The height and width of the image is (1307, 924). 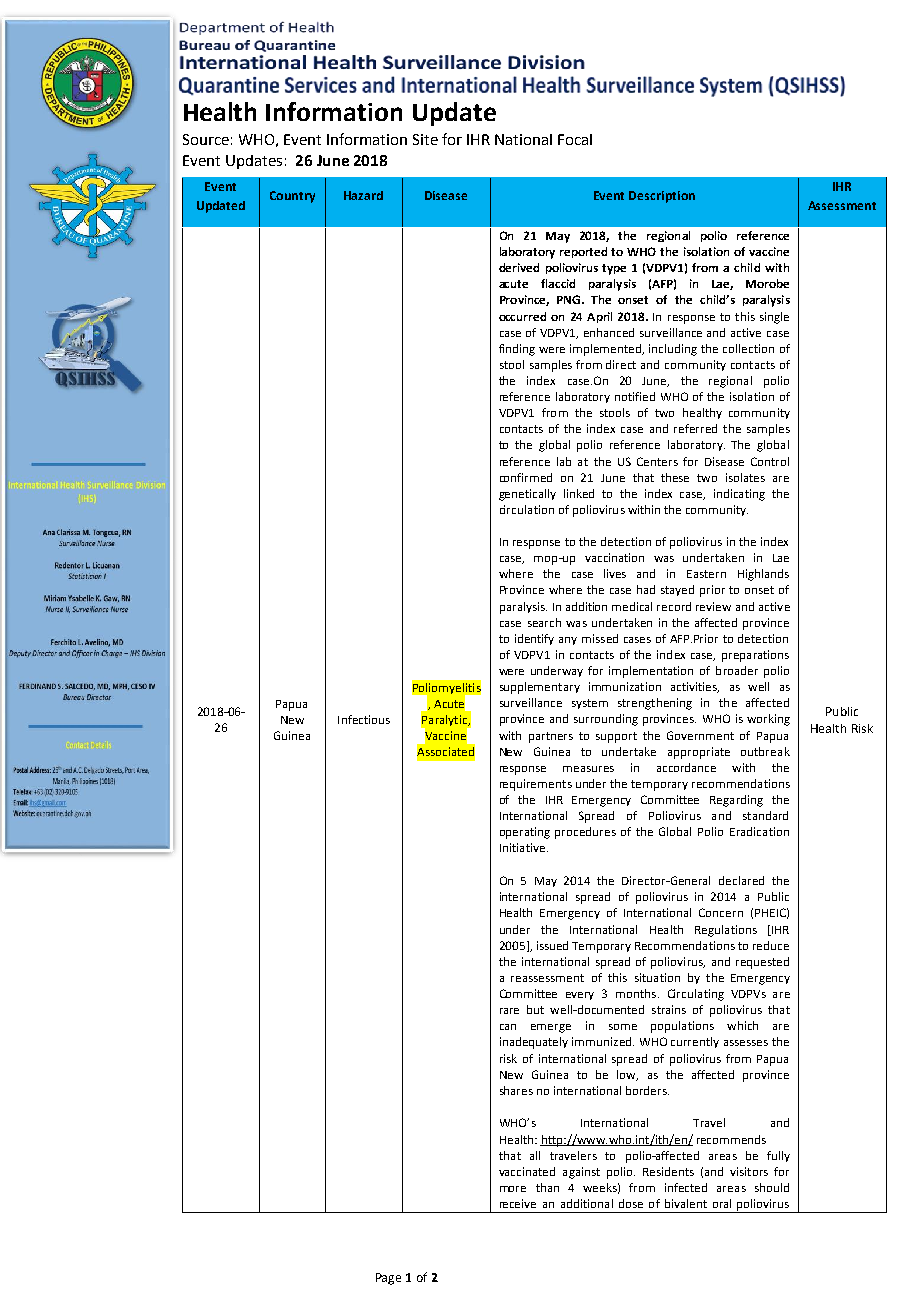 I want to click on Circulating, so click(x=696, y=995).
